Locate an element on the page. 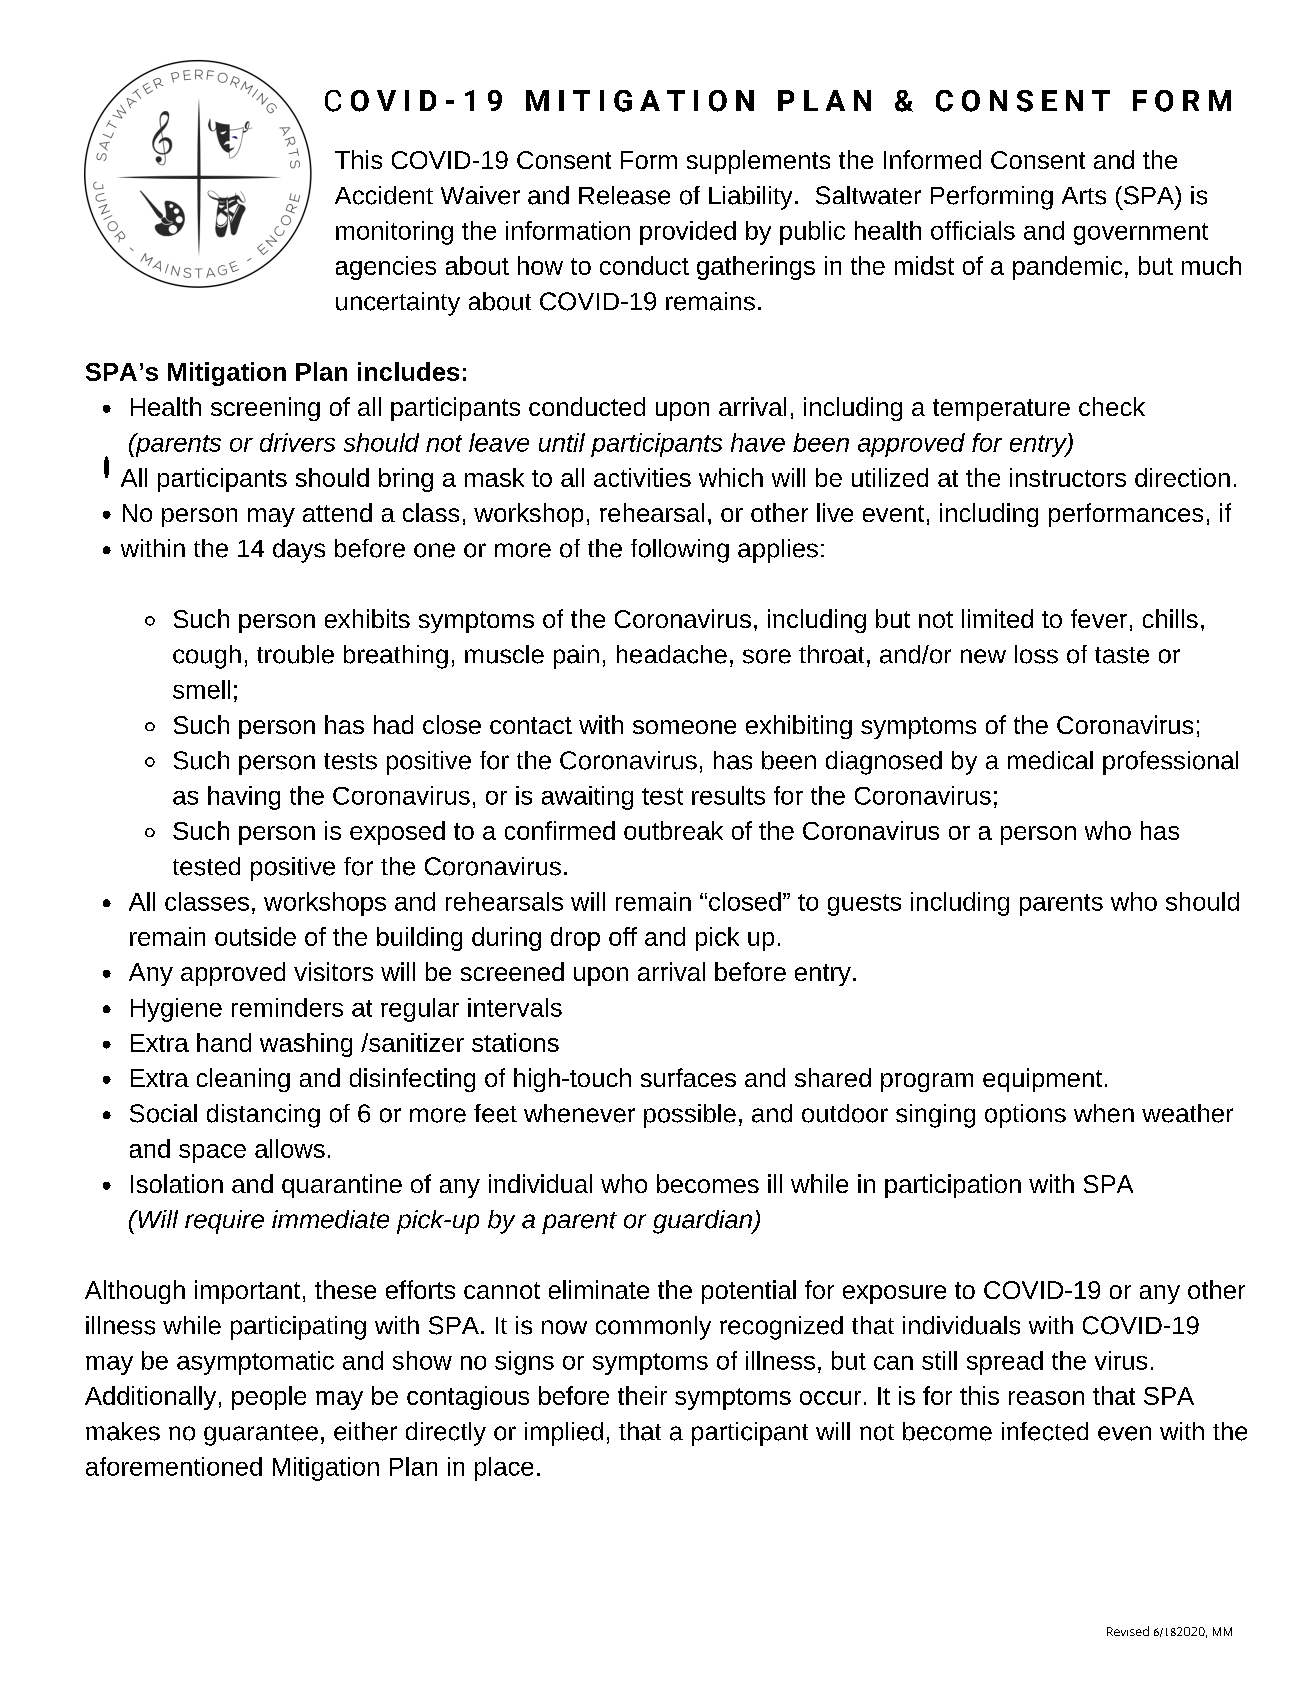 This document has width=1310, height=1695. headache is located at coordinates (672, 654).
